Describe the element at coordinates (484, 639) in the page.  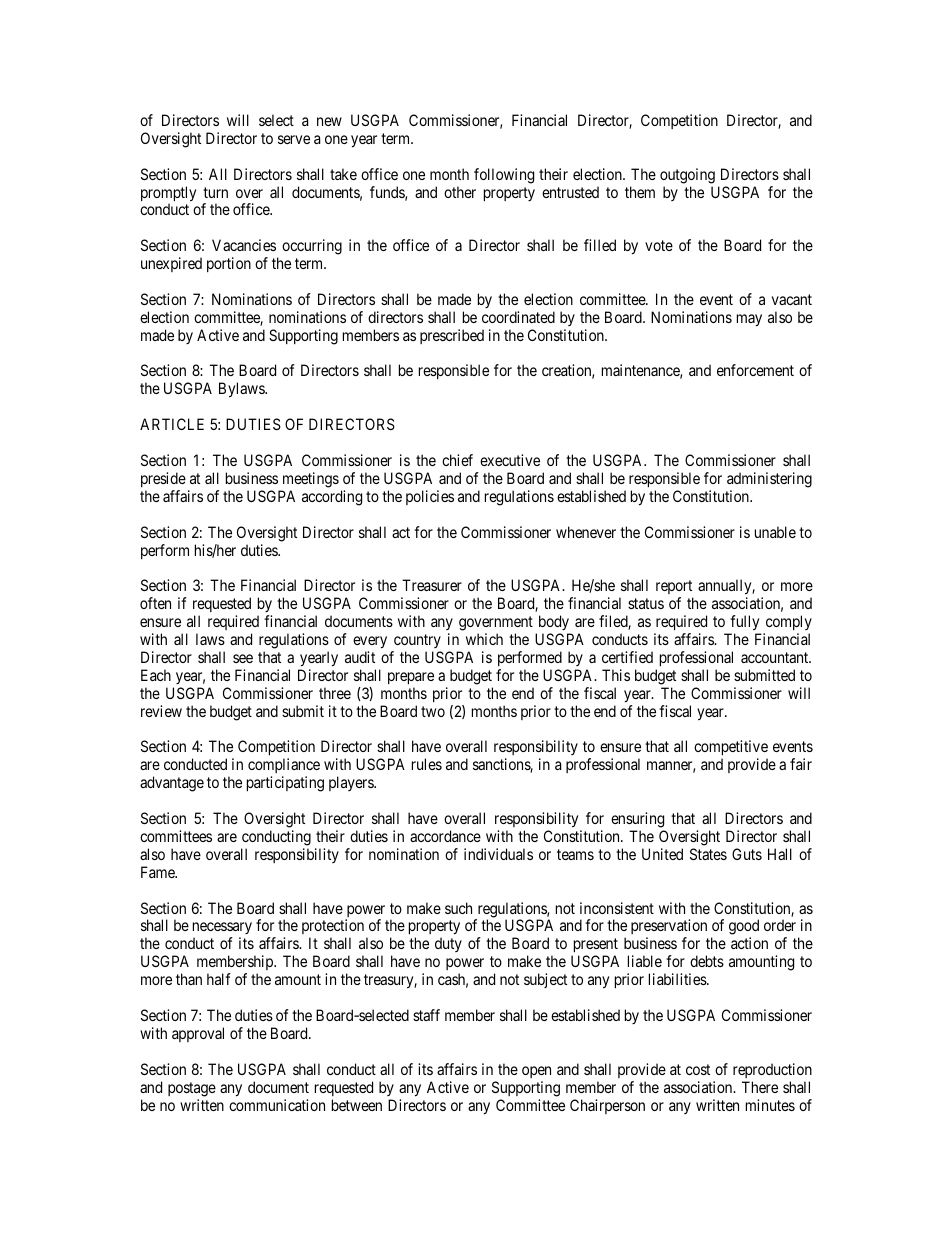
I see `which` at that location.
